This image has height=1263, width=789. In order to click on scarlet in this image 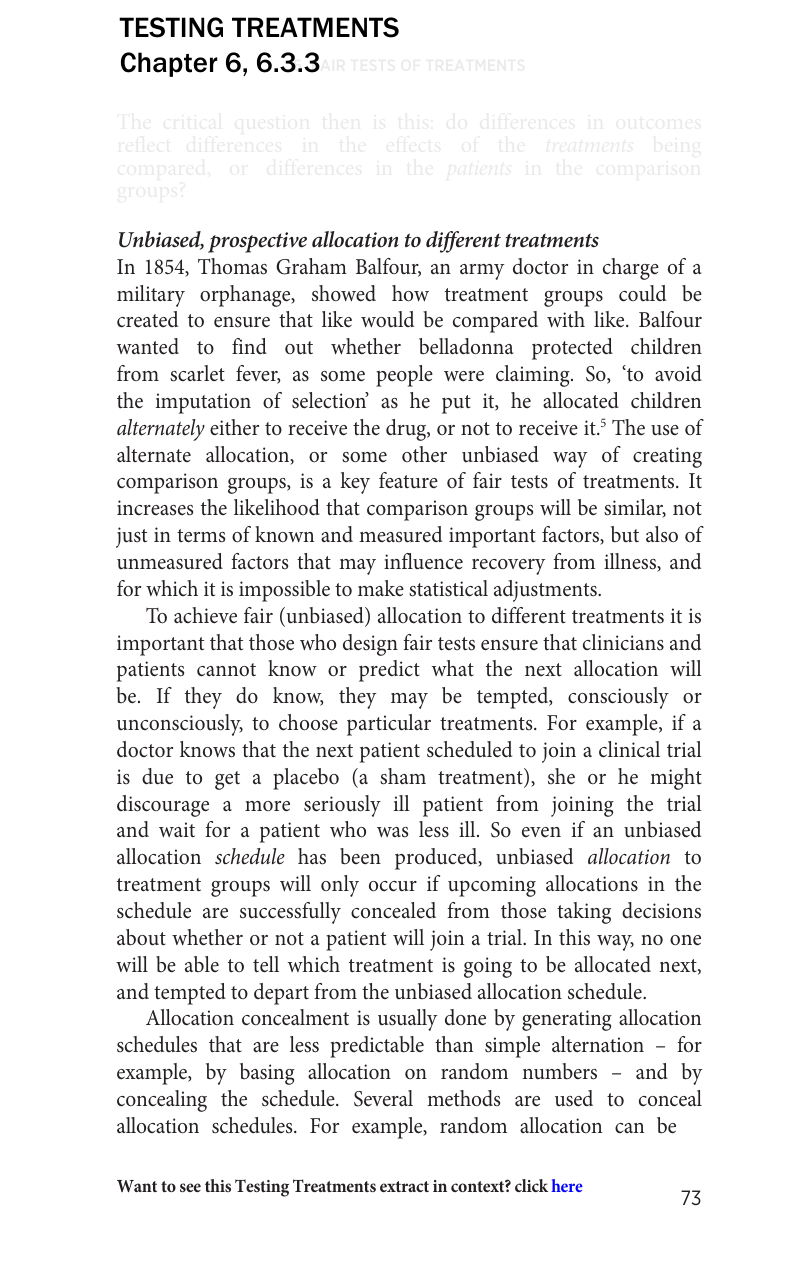, I will do `click(197, 373)`.
